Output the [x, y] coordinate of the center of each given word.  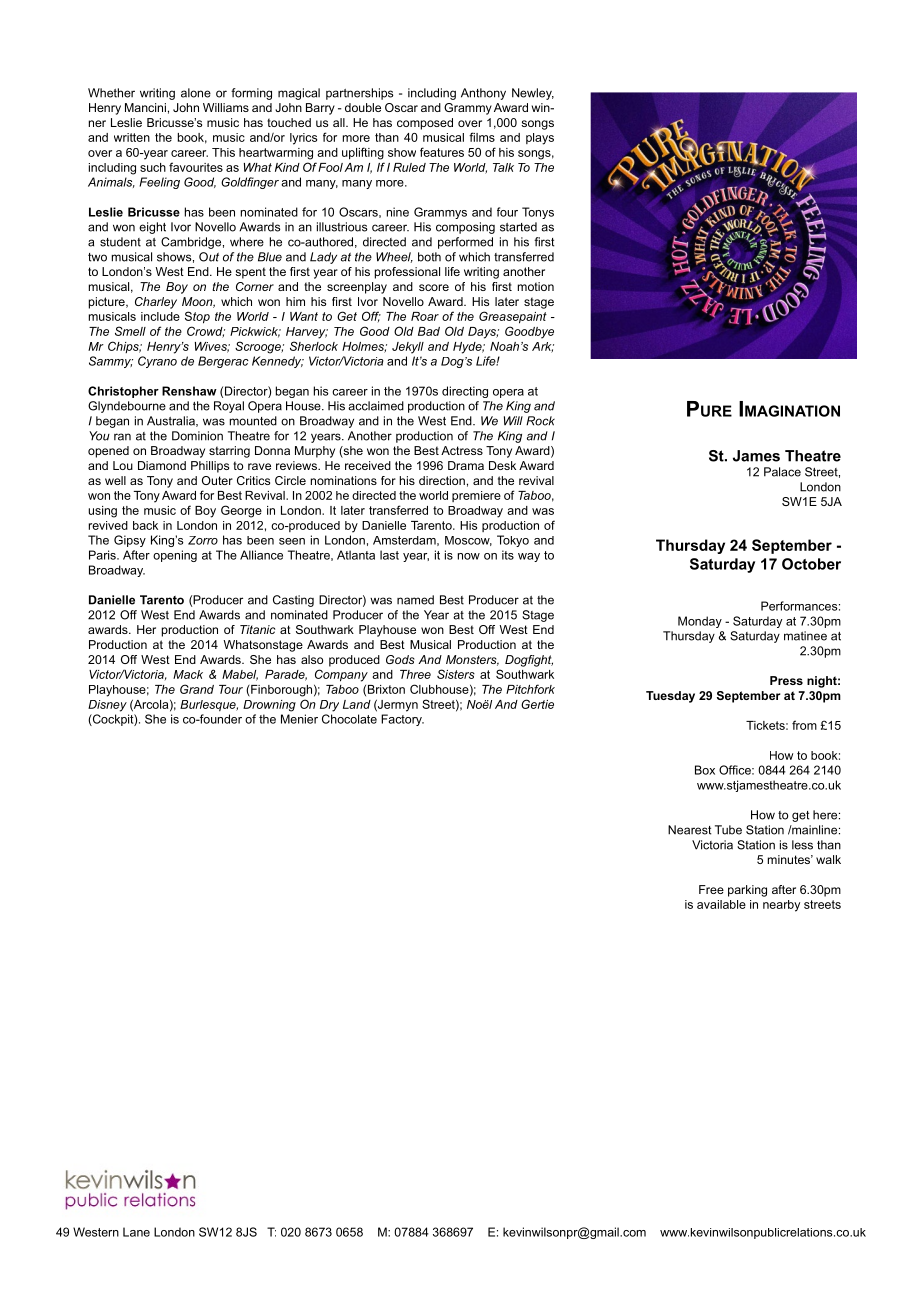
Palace [782, 472]
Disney [107, 706]
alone [196, 93]
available [721, 904]
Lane [136, 1232]
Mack [188, 674]
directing [465, 392]
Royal [229, 407]
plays [540, 139]
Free [711, 889]
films [482, 137]
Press [786, 680]
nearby [781, 906]
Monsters [472, 660]
